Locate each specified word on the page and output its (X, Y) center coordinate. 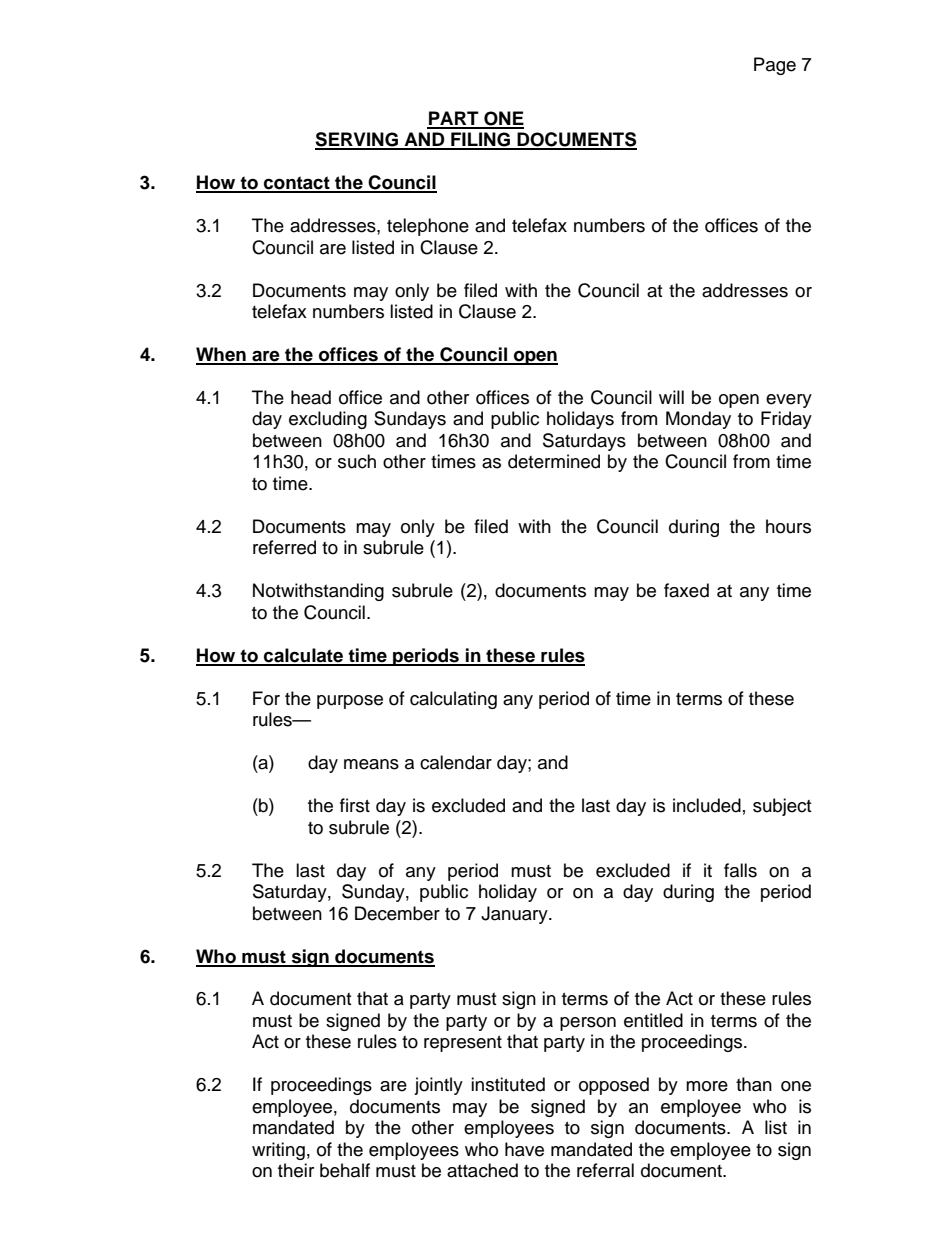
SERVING (358, 140)
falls (740, 870)
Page (775, 66)
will (671, 397)
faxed (686, 590)
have (524, 1149)
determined (554, 461)
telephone (428, 227)
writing (278, 1151)
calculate (303, 656)
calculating (453, 700)
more (707, 1086)
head (311, 397)
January (515, 915)
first (355, 805)
